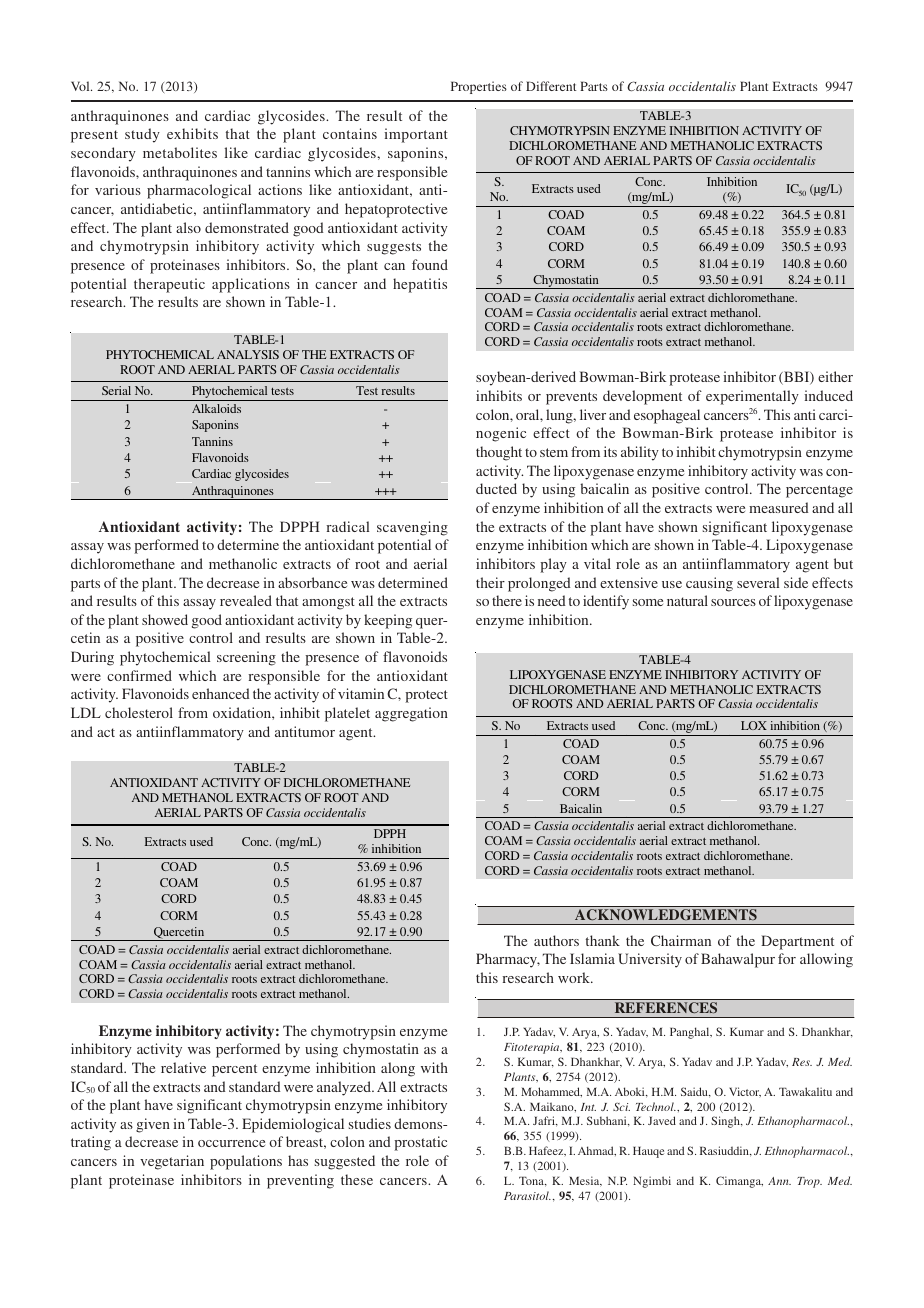 The image size is (924, 1308). What do you see at coordinates (479, 87) in the document?
I see `Properties` at bounding box center [479, 87].
